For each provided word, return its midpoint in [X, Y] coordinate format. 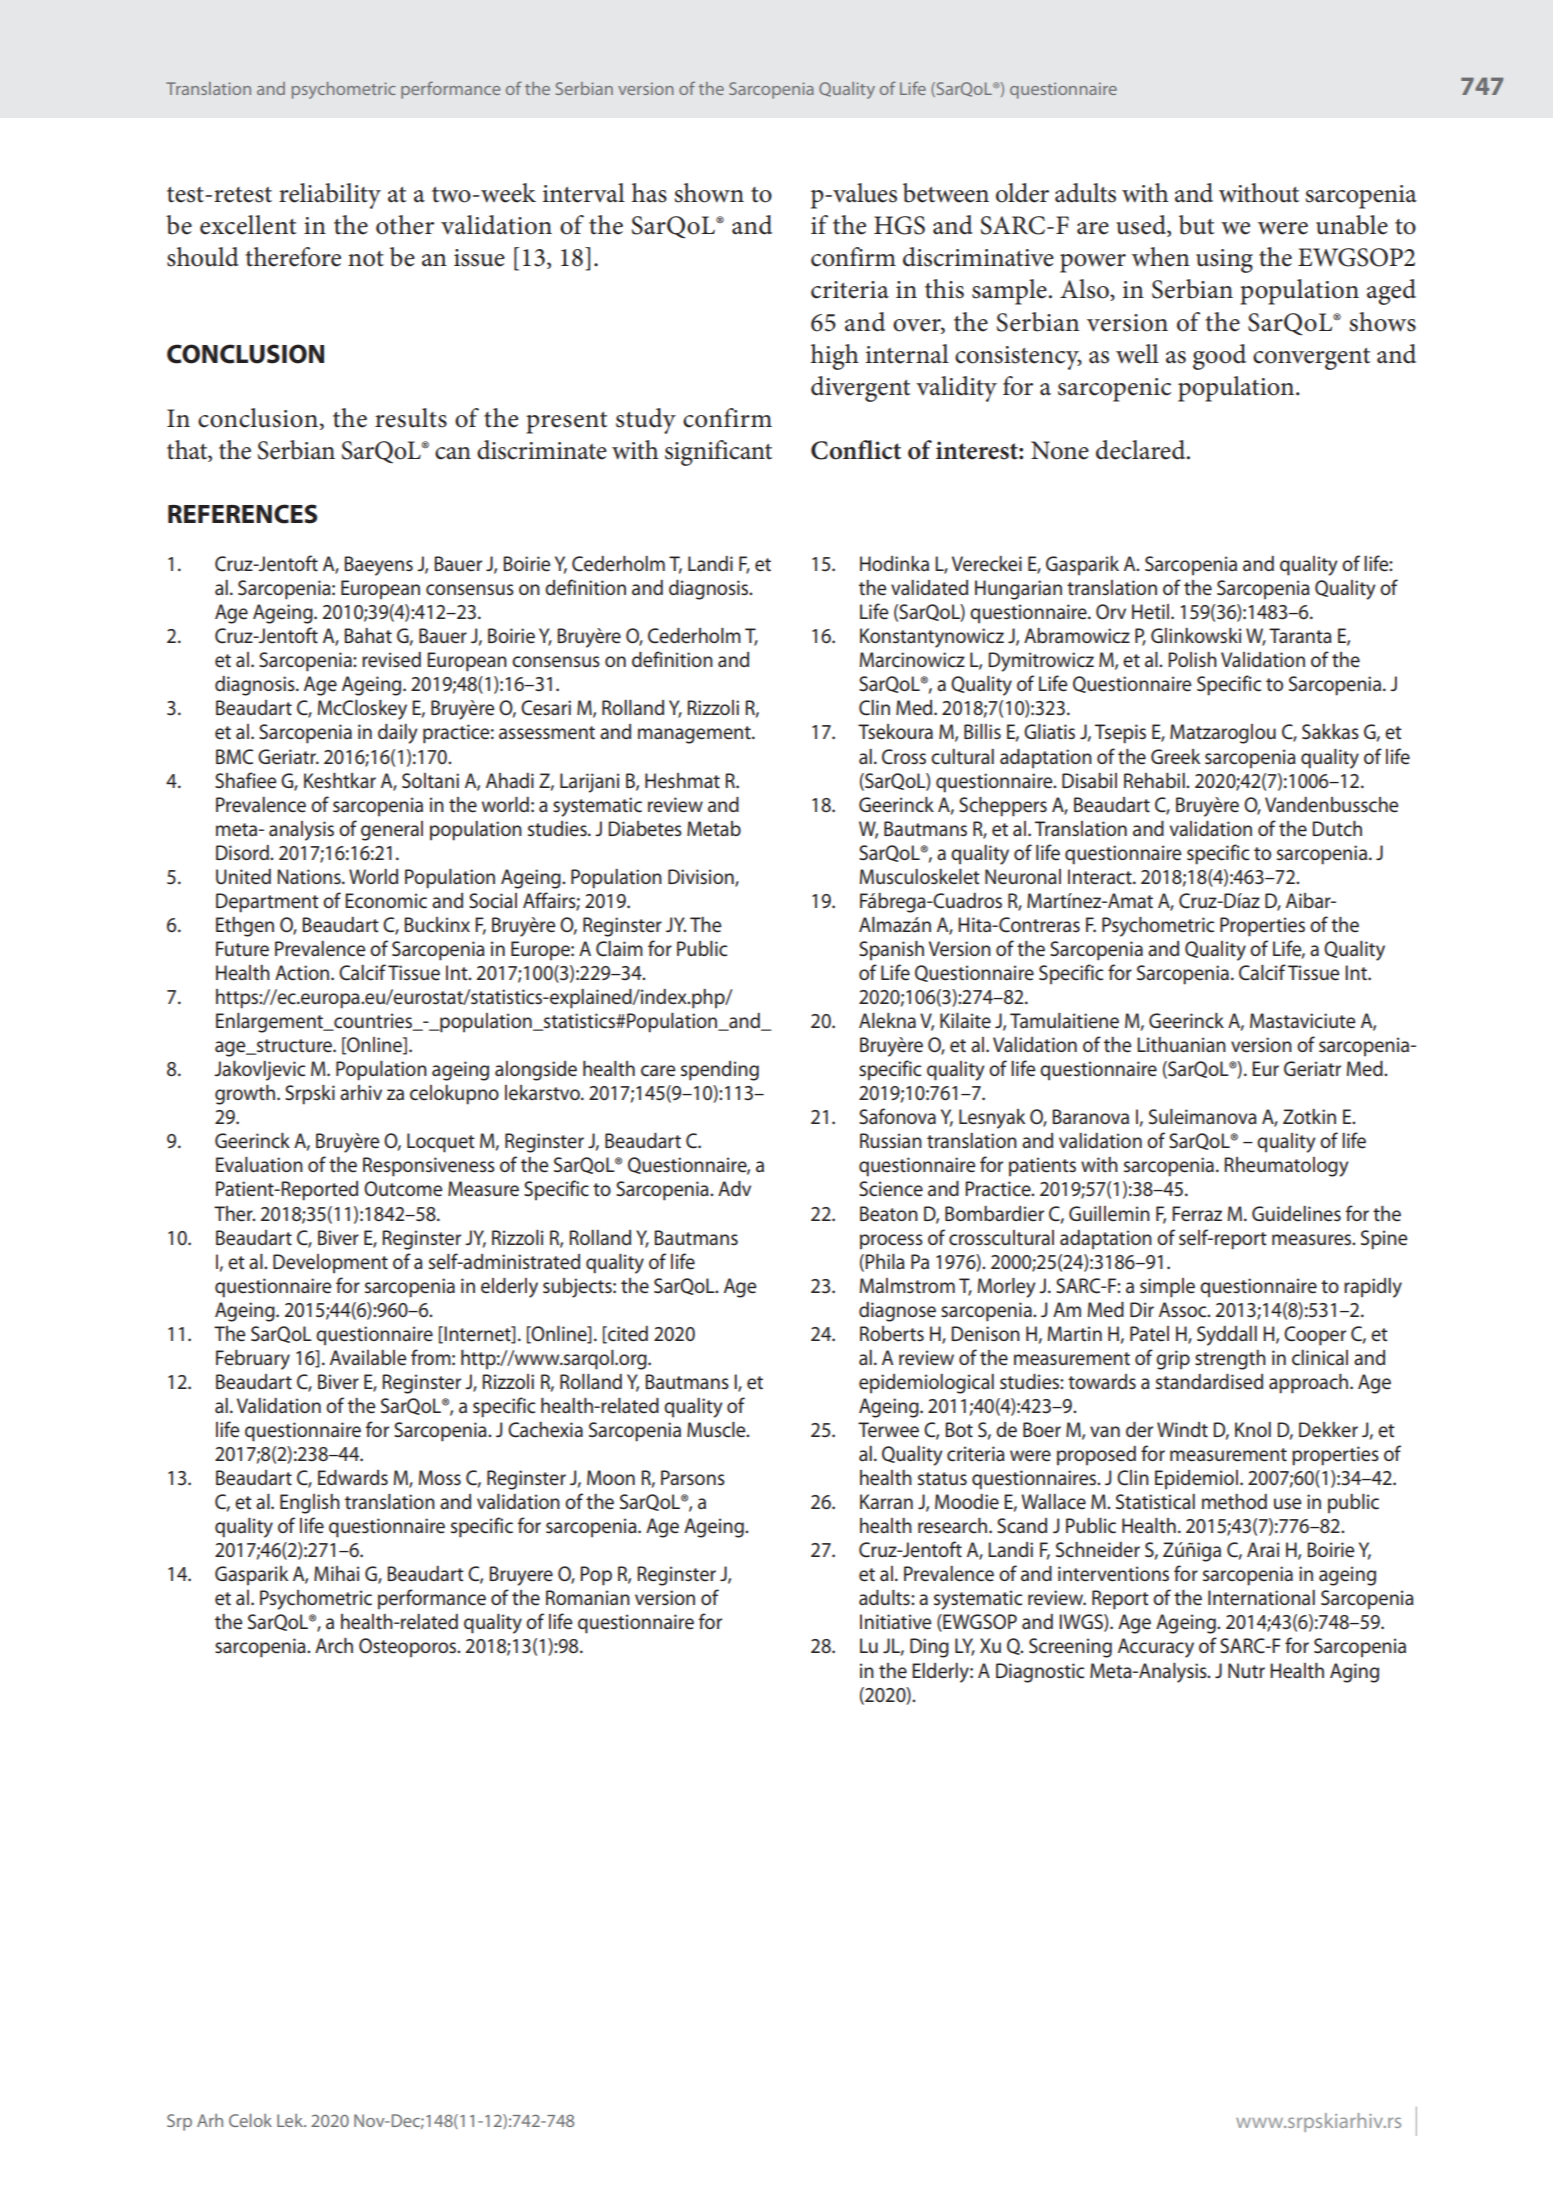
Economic [386, 901]
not [366, 259]
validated [929, 588]
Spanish [891, 951]
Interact [1101, 877]
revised [391, 660]
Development [330, 1264]
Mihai [336, 1574]
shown [709, 193]
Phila [885, 1262]
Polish [1192, 659]
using [1224, 261]
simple [1167, 1288]
